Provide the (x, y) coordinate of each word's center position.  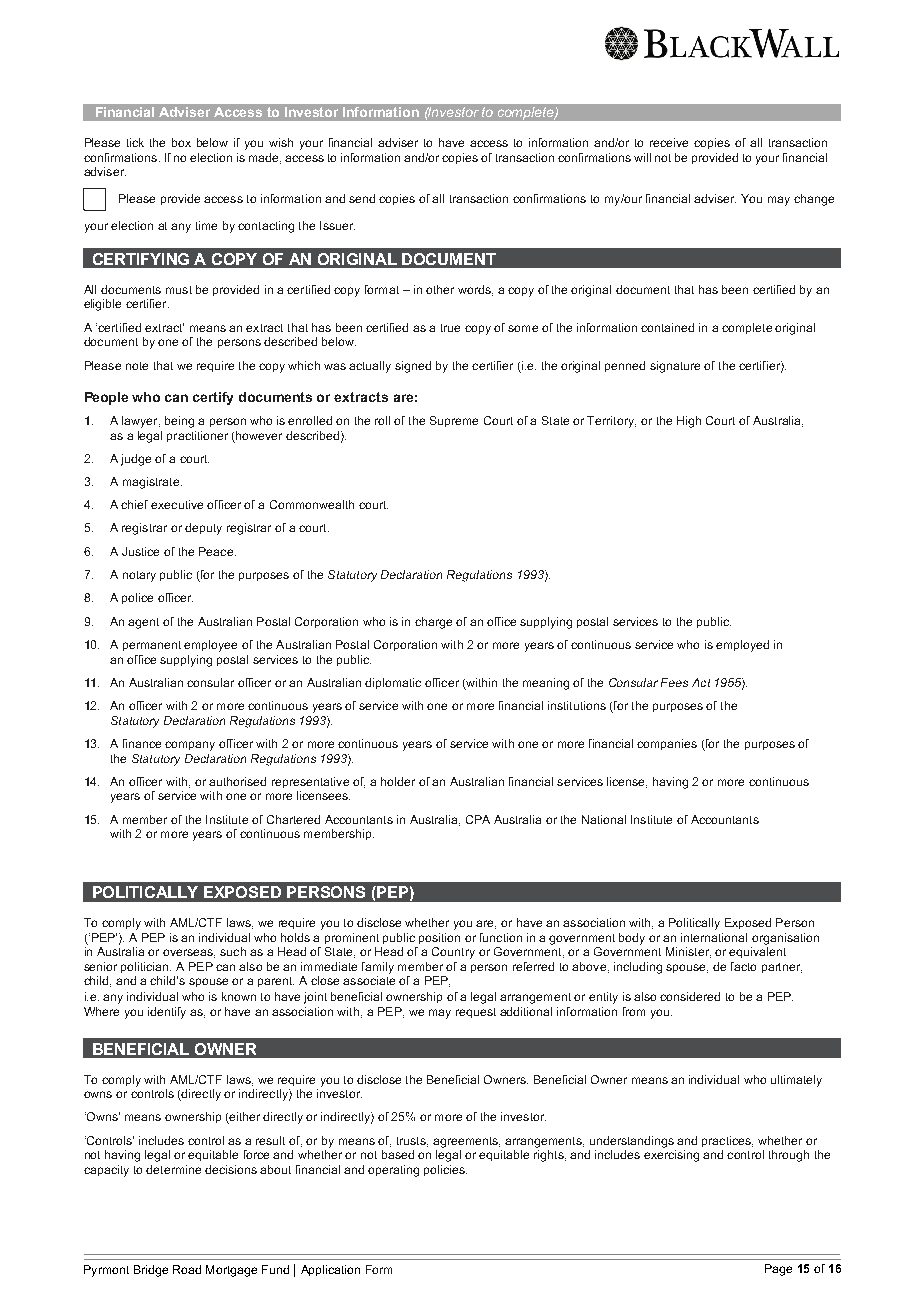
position (439, 938)
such (233, 951)
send (362, 198)
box (181, 142)
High (689, 422)
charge (433, 623)
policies (445, 1170)
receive (669, 142)
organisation (785, 939)
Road (187, 1269)
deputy (203, 529)
